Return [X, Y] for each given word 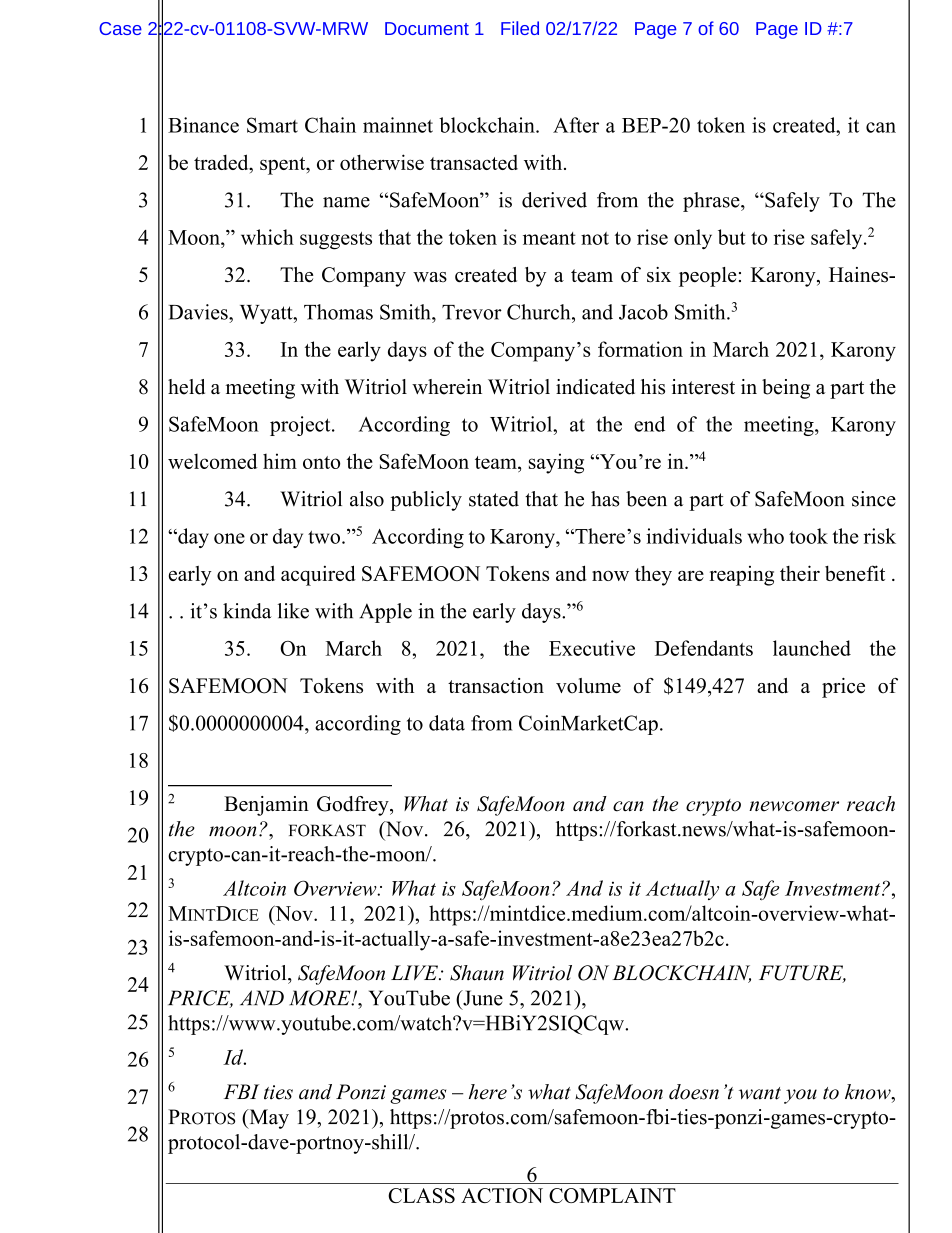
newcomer [794, 806]
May [268, 1119]
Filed [520, 28]
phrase [712, 202]
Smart [272, 125]
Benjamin [266, 806]
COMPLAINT [612, 1195]
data [447, 723]
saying [556, 463]
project [301, 426]
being [786, 389]
